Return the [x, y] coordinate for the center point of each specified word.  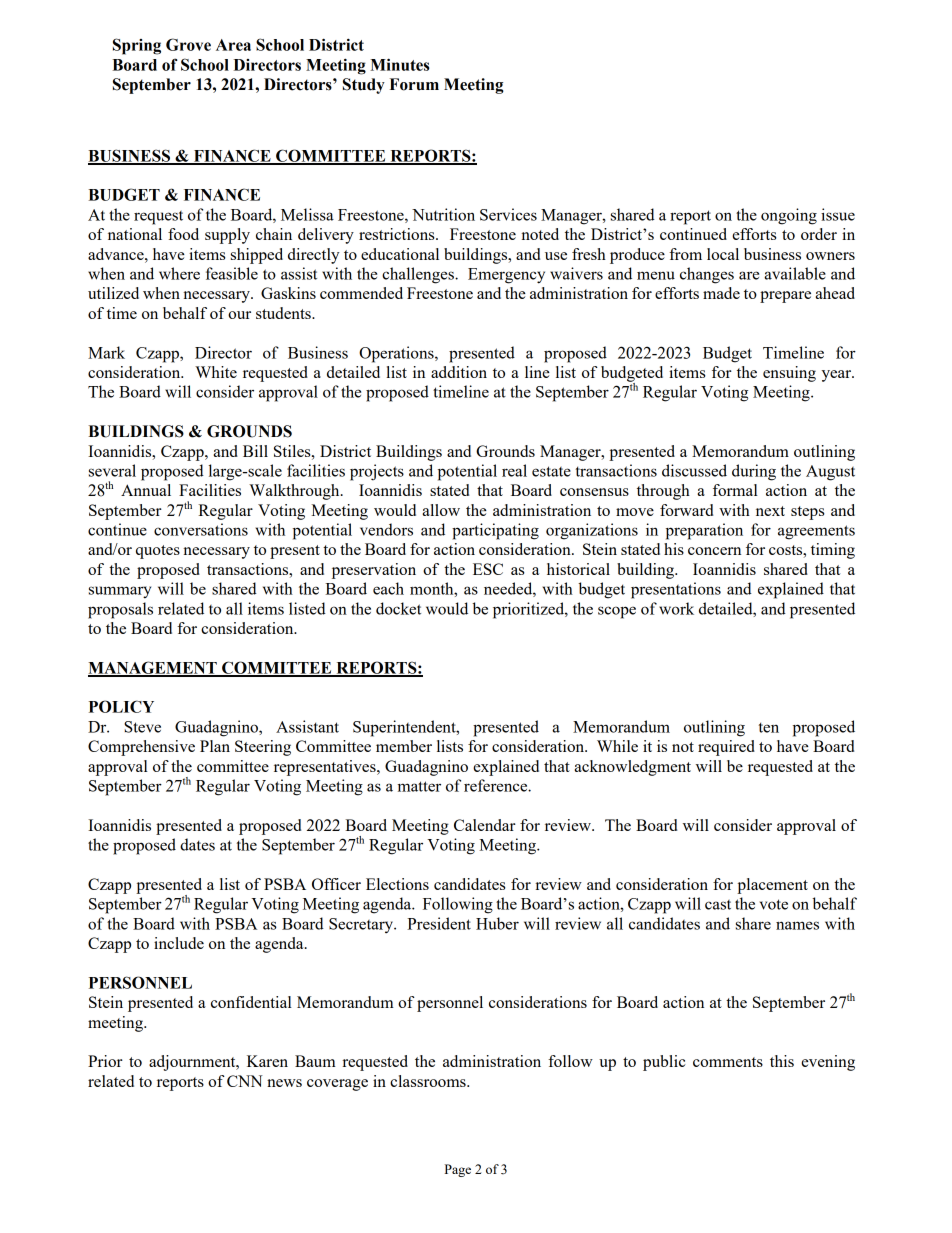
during [754, 472]
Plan [215, 746]
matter [419, 786]
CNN [245, 1081]
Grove [188, 44]
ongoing [789, 216]
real [514, 470]
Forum [414, 84]
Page [458, 1170]
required [726, 748]
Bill [255, 451]
